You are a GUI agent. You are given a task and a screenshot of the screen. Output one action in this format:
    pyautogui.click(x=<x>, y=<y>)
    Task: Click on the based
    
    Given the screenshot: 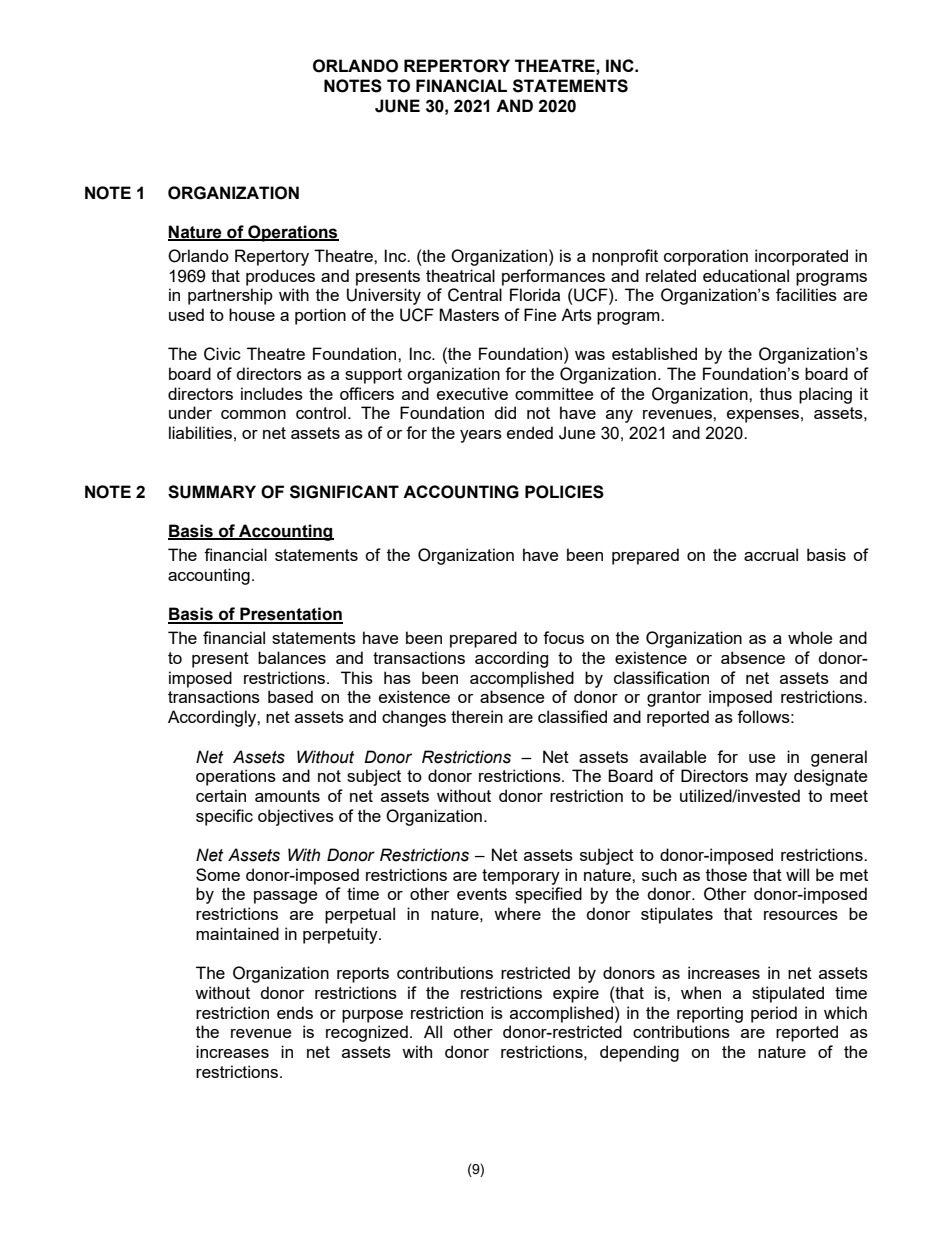 What is the action you would take?
    pyautogui.click(x=290, y=696)
